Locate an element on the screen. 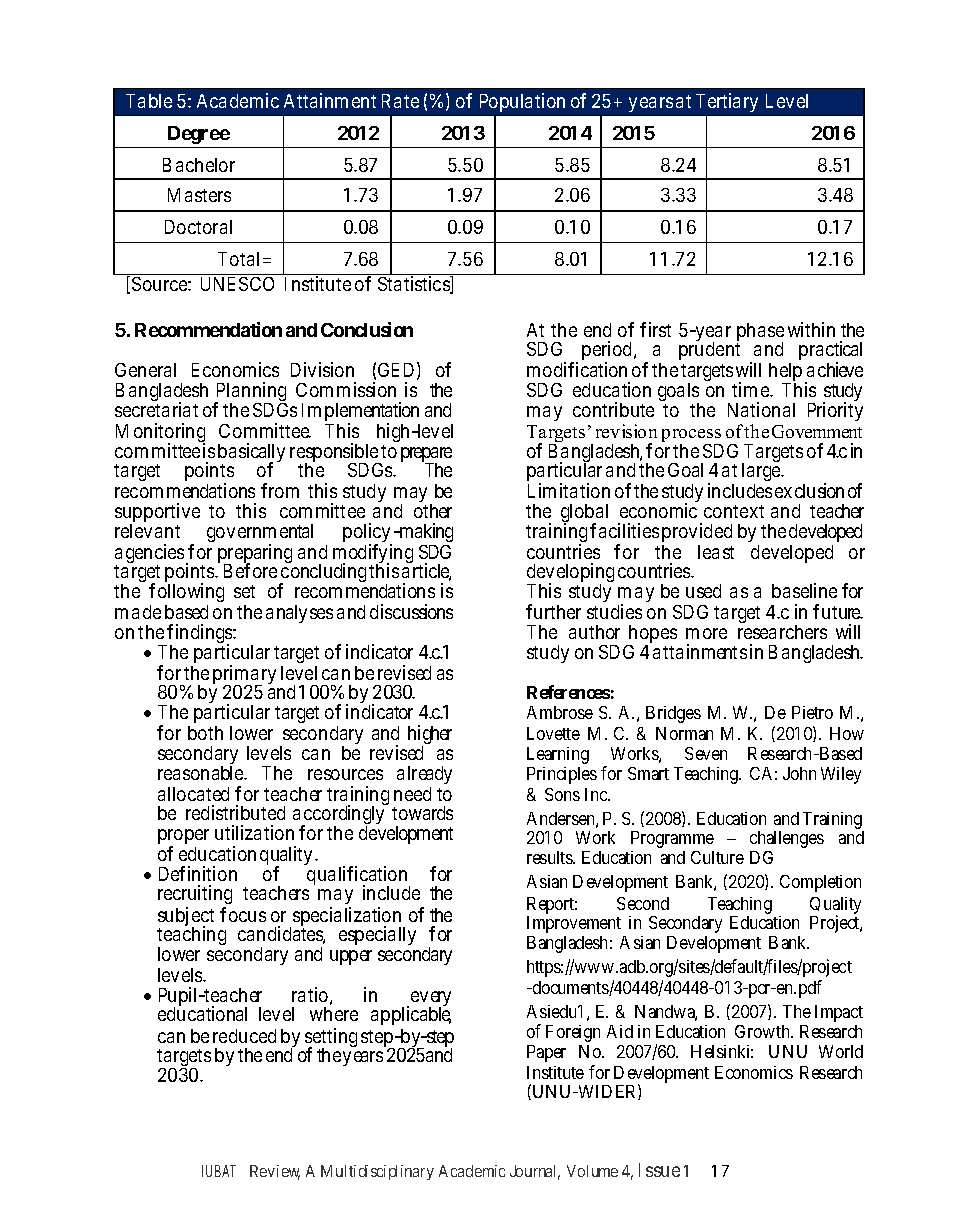  towards is located at coordinates (422, 813).
